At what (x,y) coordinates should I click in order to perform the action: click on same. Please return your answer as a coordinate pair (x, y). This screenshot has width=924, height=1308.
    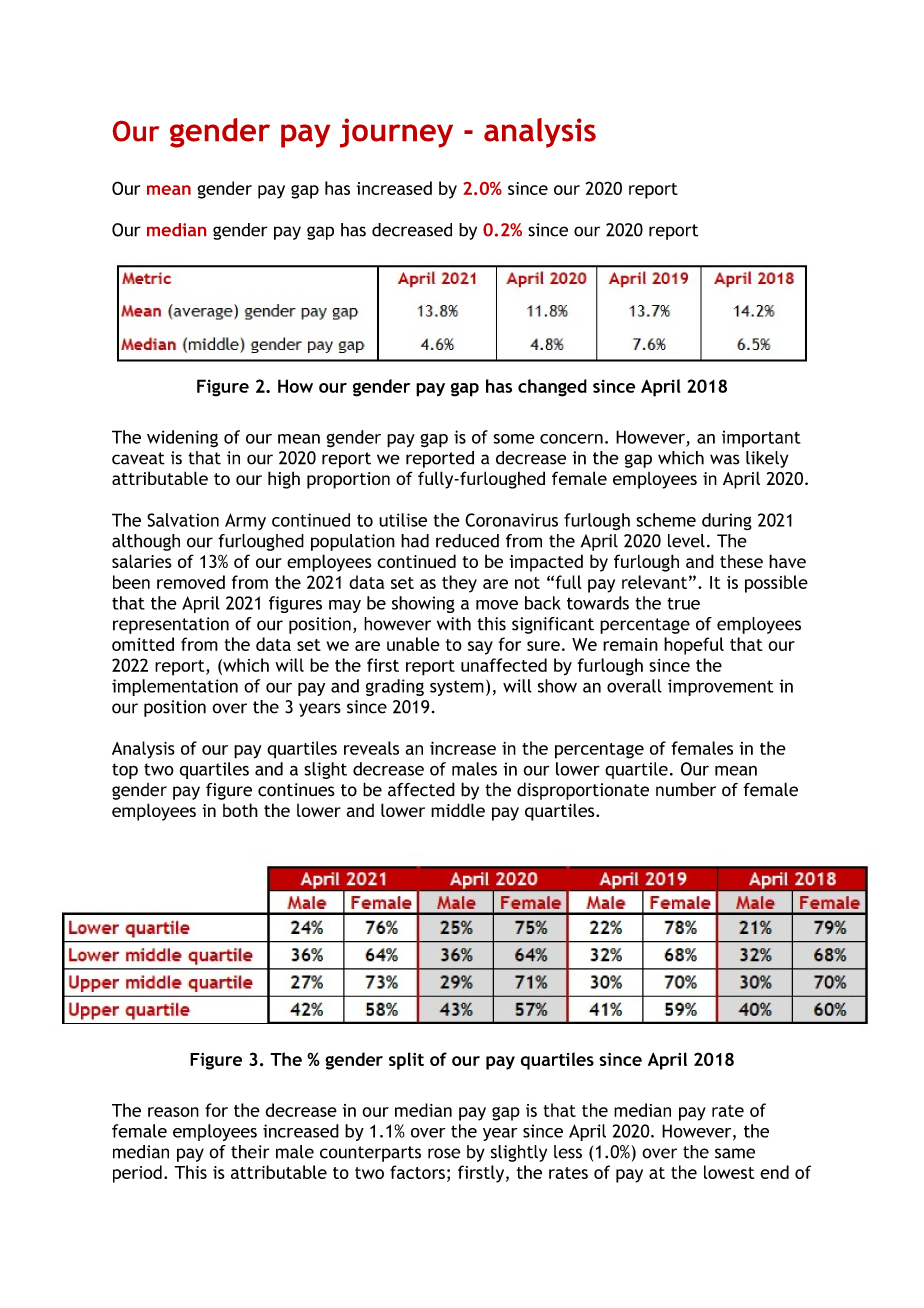
    Looking at the image, I should click on (735, 1153).
